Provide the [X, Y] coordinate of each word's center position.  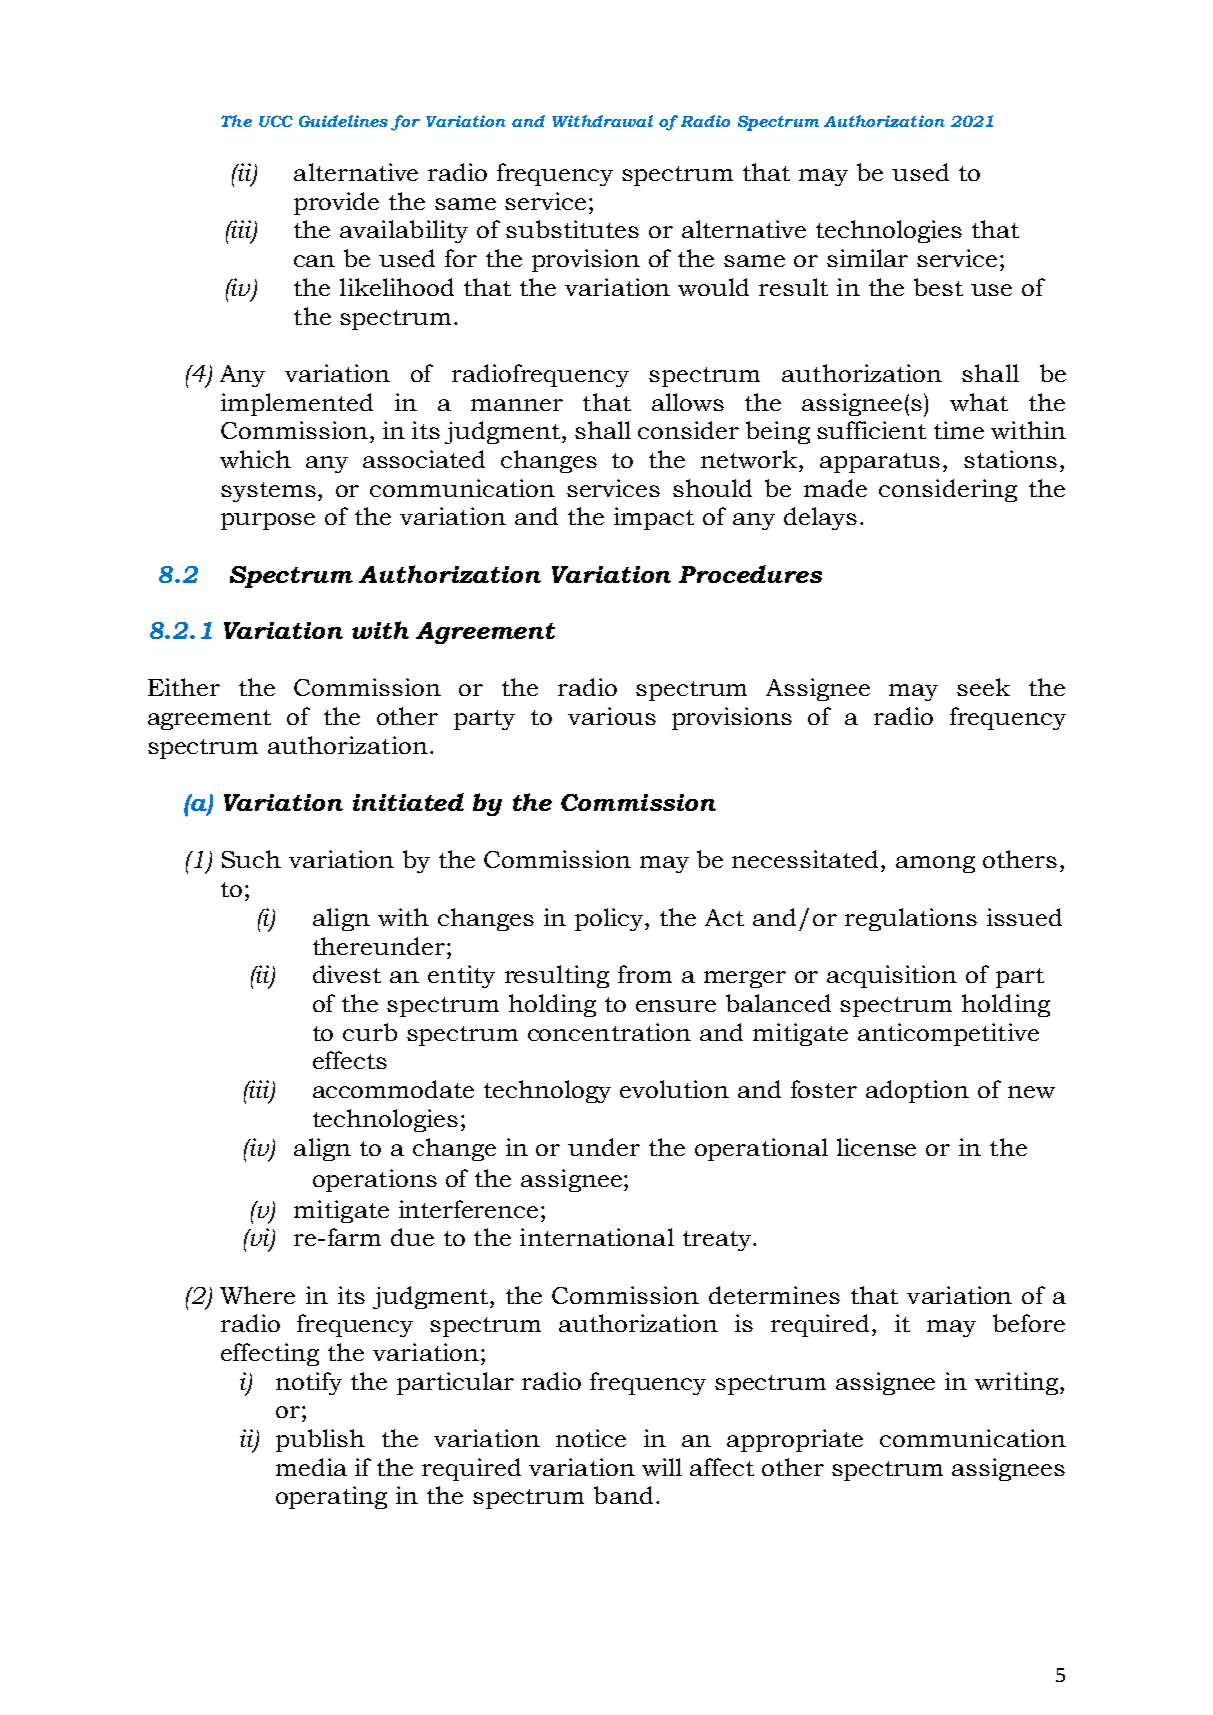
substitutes [572, 229]
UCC [276, 121]
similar [867, 258]
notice [591, 1438]
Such [251, 859]
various [612, 716]
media [311, 1467]
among [935, 864]
